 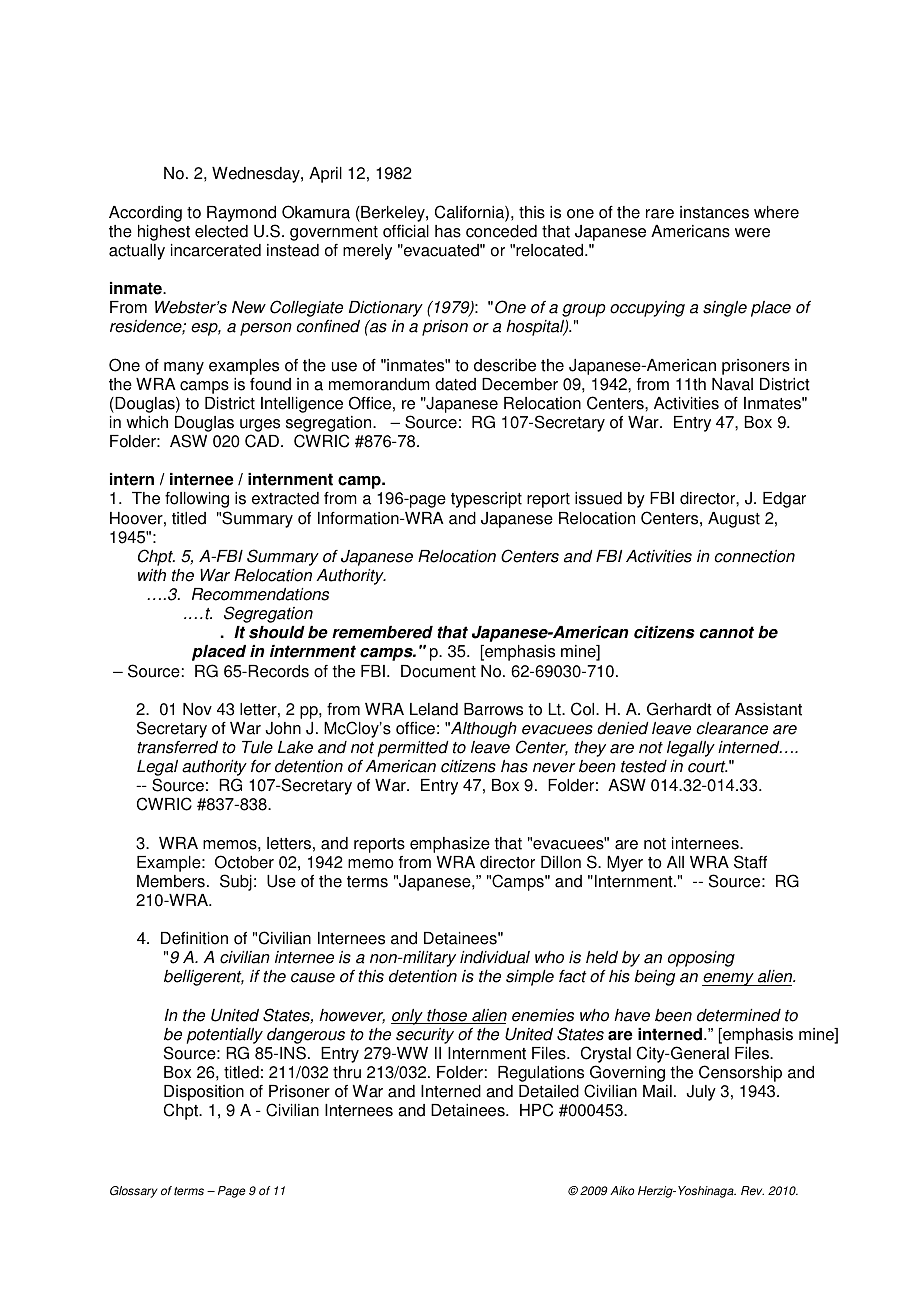 What do you see at coordinates (732, 384) in the page?
I see `Naval` at bounding box center [732, 384].
